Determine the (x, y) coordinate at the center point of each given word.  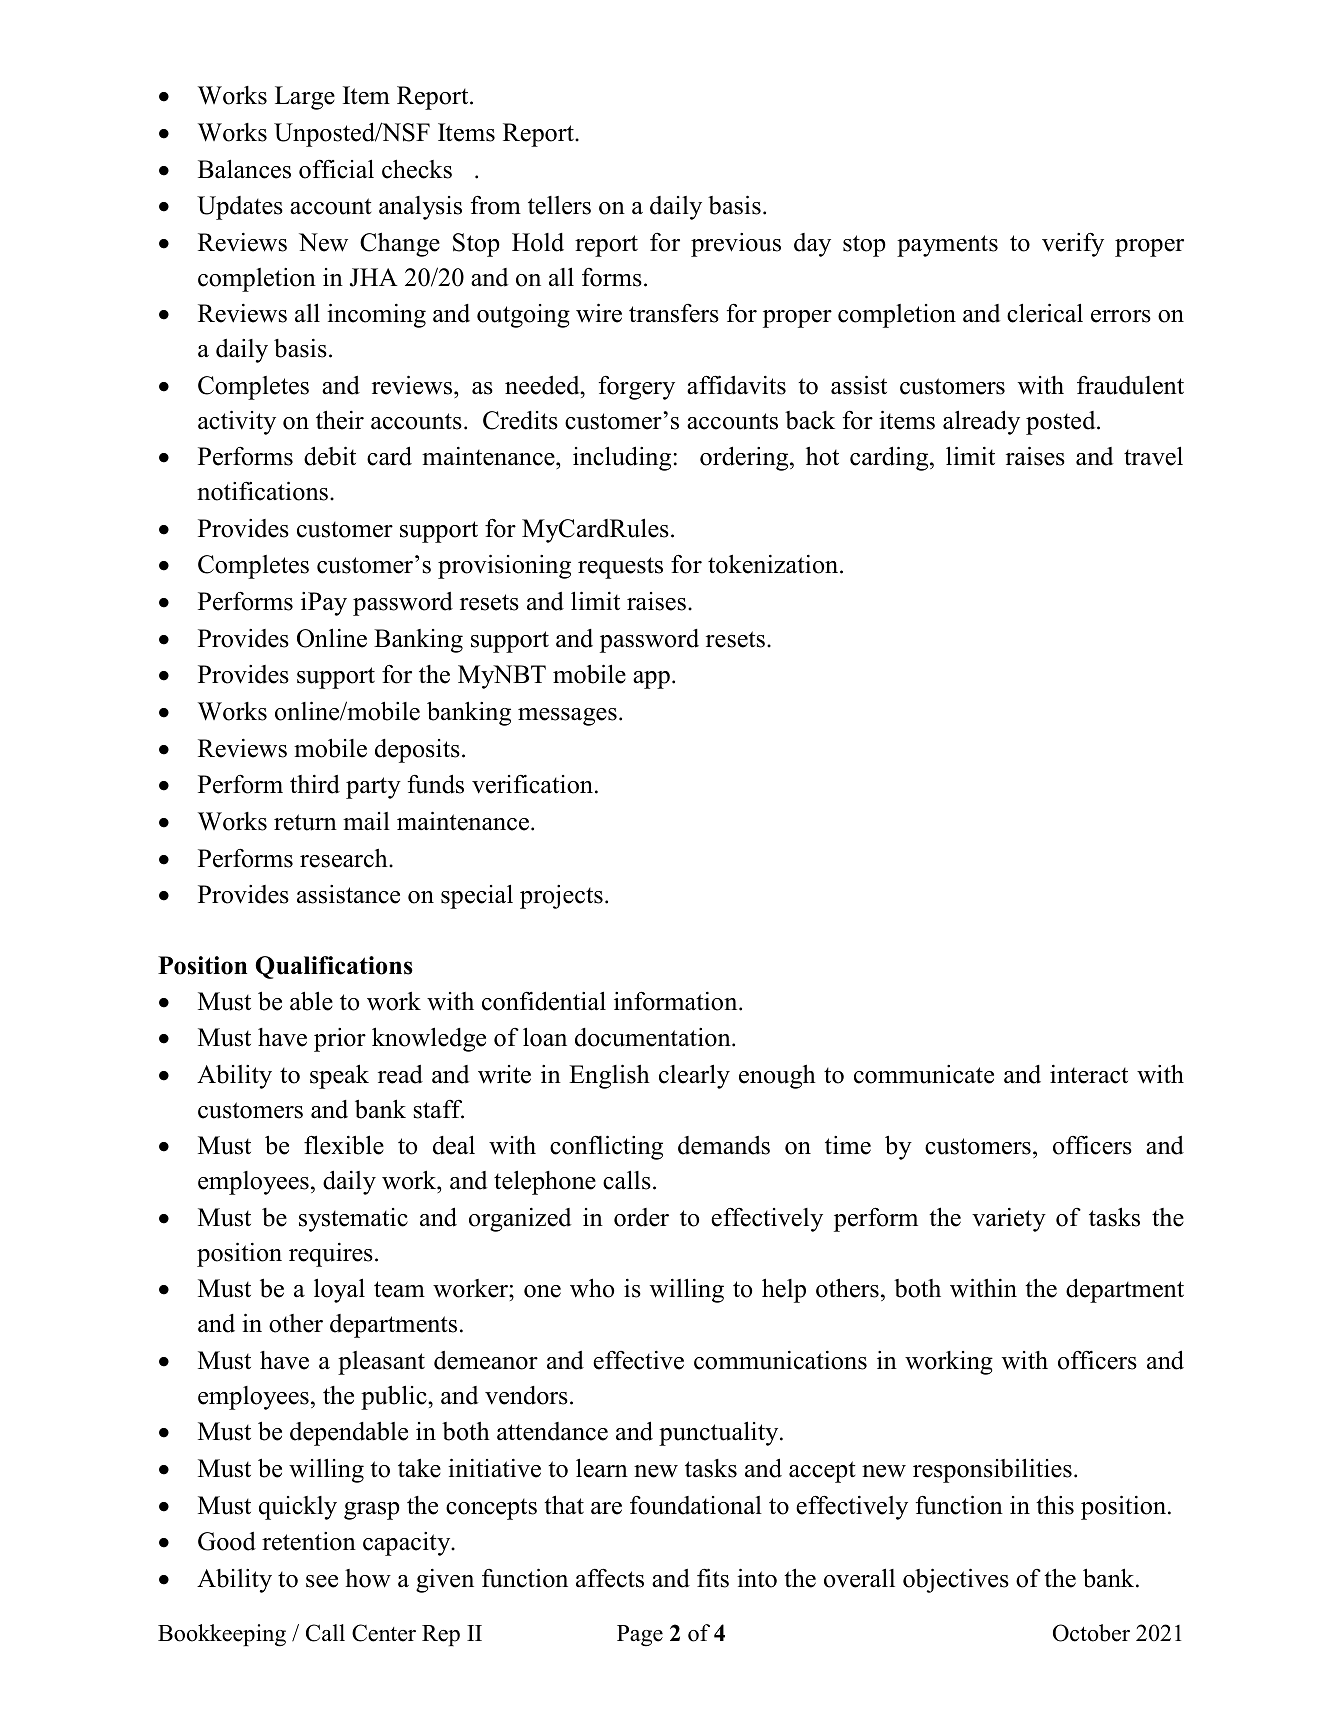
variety (1009, 1220)
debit (330, 456)
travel (1153, 456)
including (622, 458)
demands (724, 1145)
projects (561, 897)
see (322, 1581)
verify (1073, 244)
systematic (353, 1220)
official (336, 169)
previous (736, 245)
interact (1089, 1074)
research (345, 858)
